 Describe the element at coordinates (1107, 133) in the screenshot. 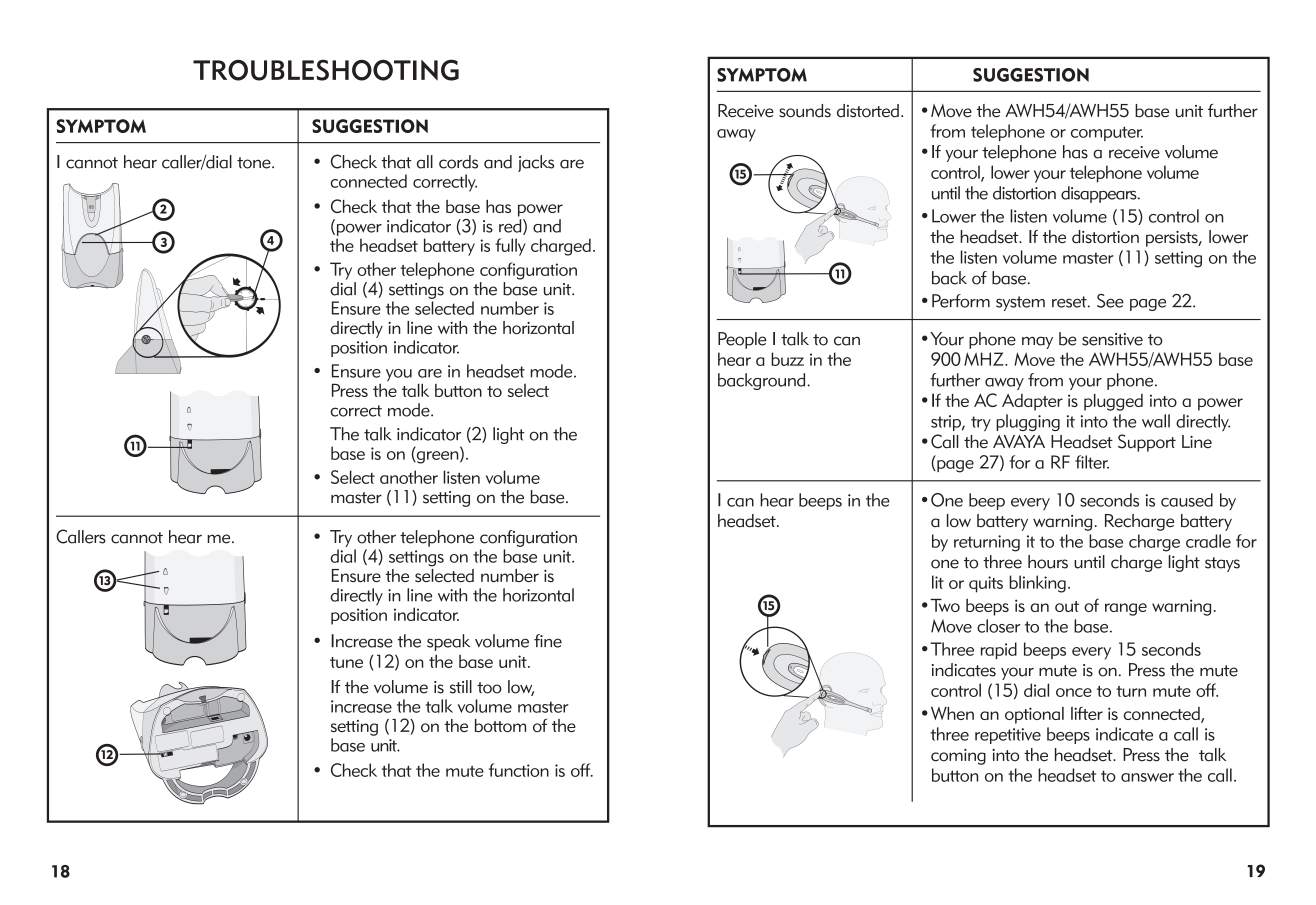

I see `computer` at that location.
